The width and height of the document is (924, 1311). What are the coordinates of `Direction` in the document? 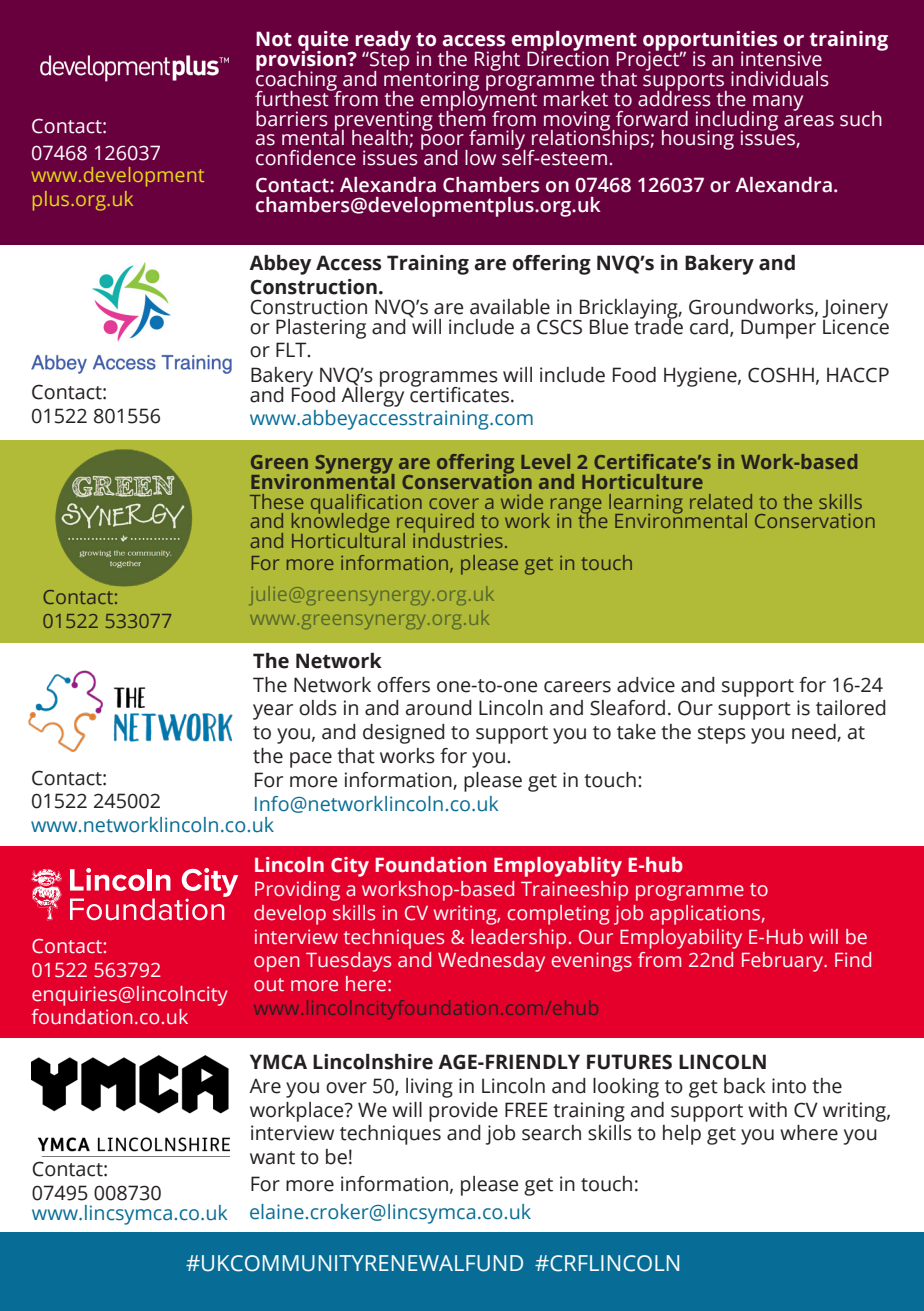 It's located at (568, 58).
